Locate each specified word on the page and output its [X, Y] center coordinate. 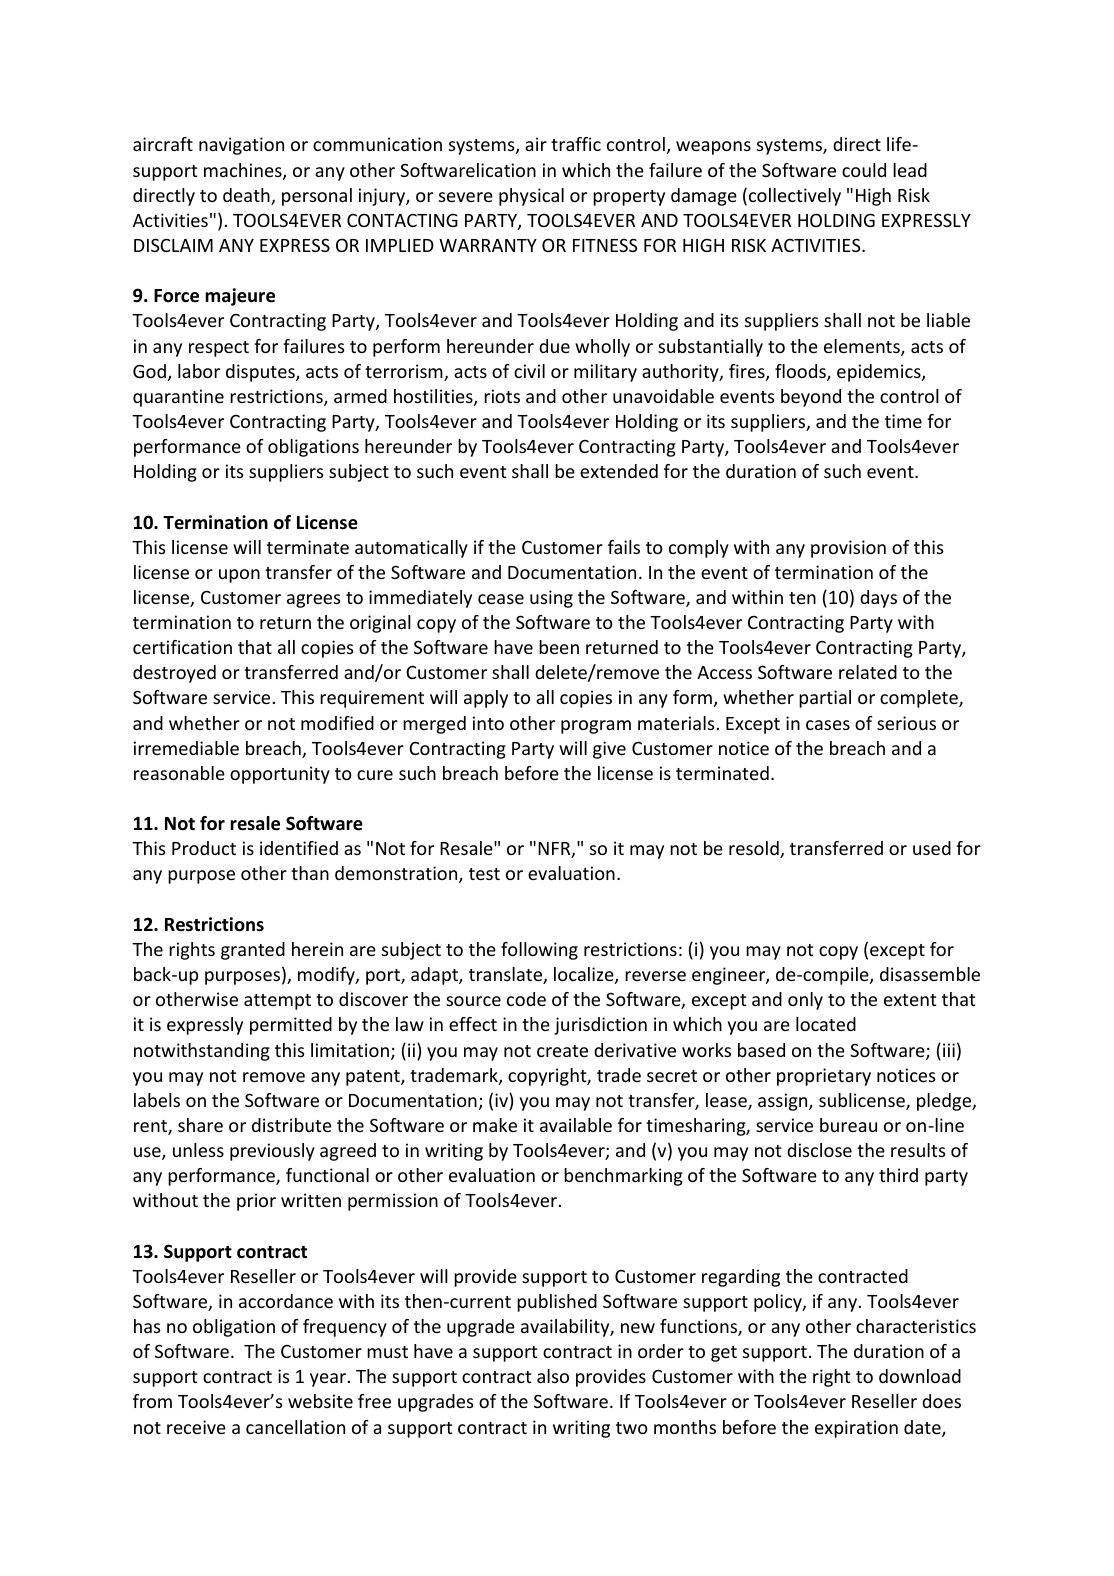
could [864, 170]
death [247, 196]
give [609, 750]
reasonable [179, 773]
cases [828, 725]
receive [196, 1427]
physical [531, 197]
